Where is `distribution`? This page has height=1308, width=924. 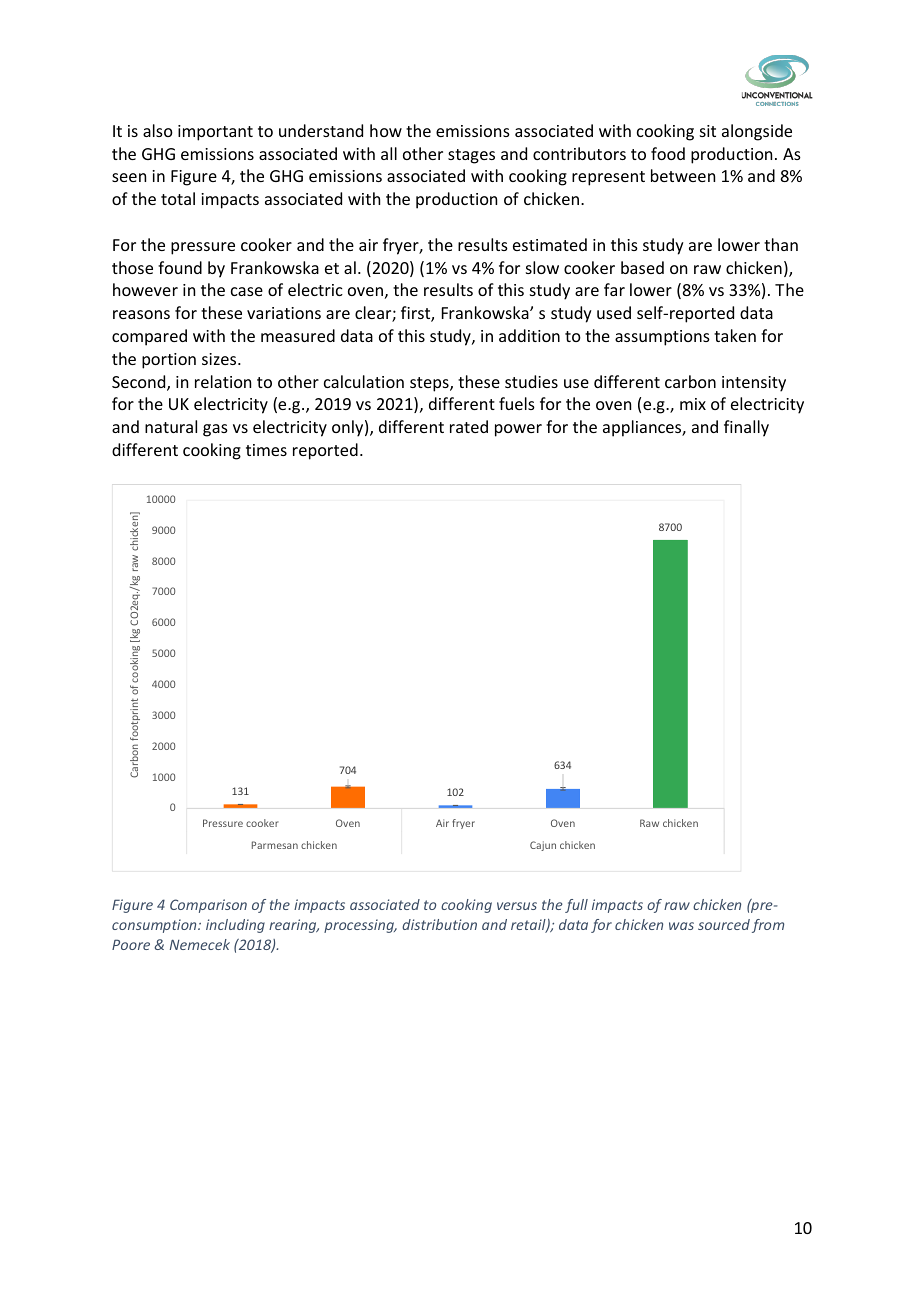 distribution is located at coordinates (439, 924).
